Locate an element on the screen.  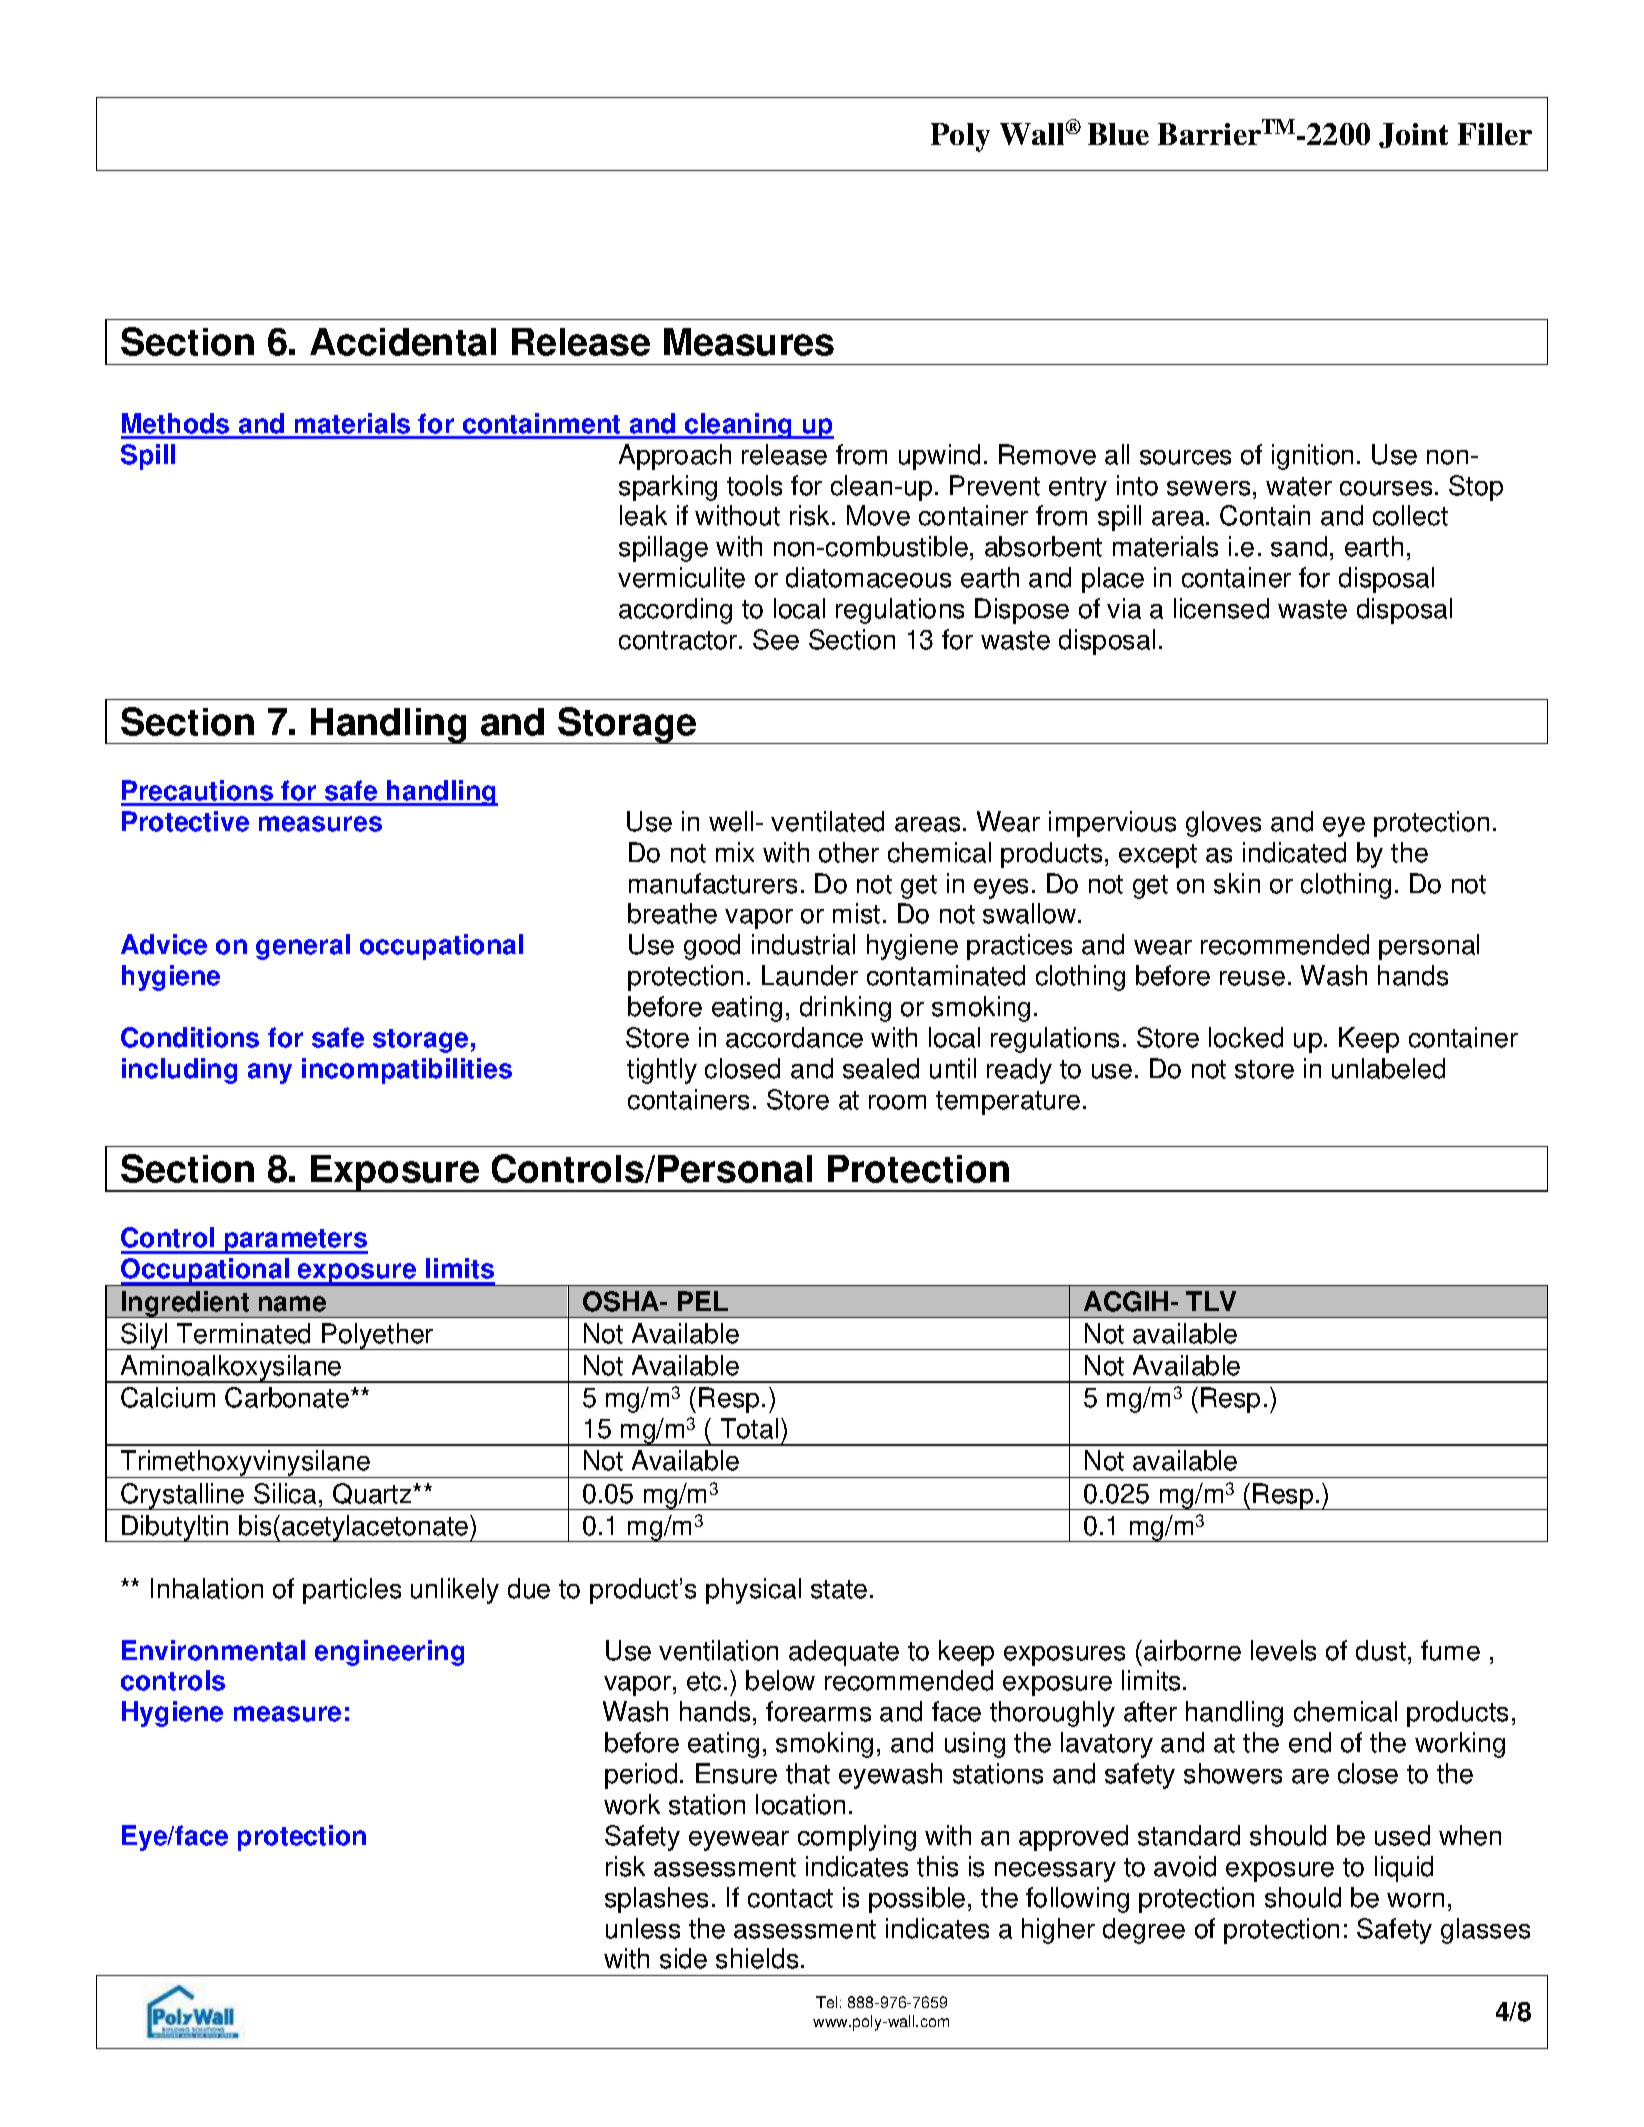
unless is located at coordinates (643, 1928).
